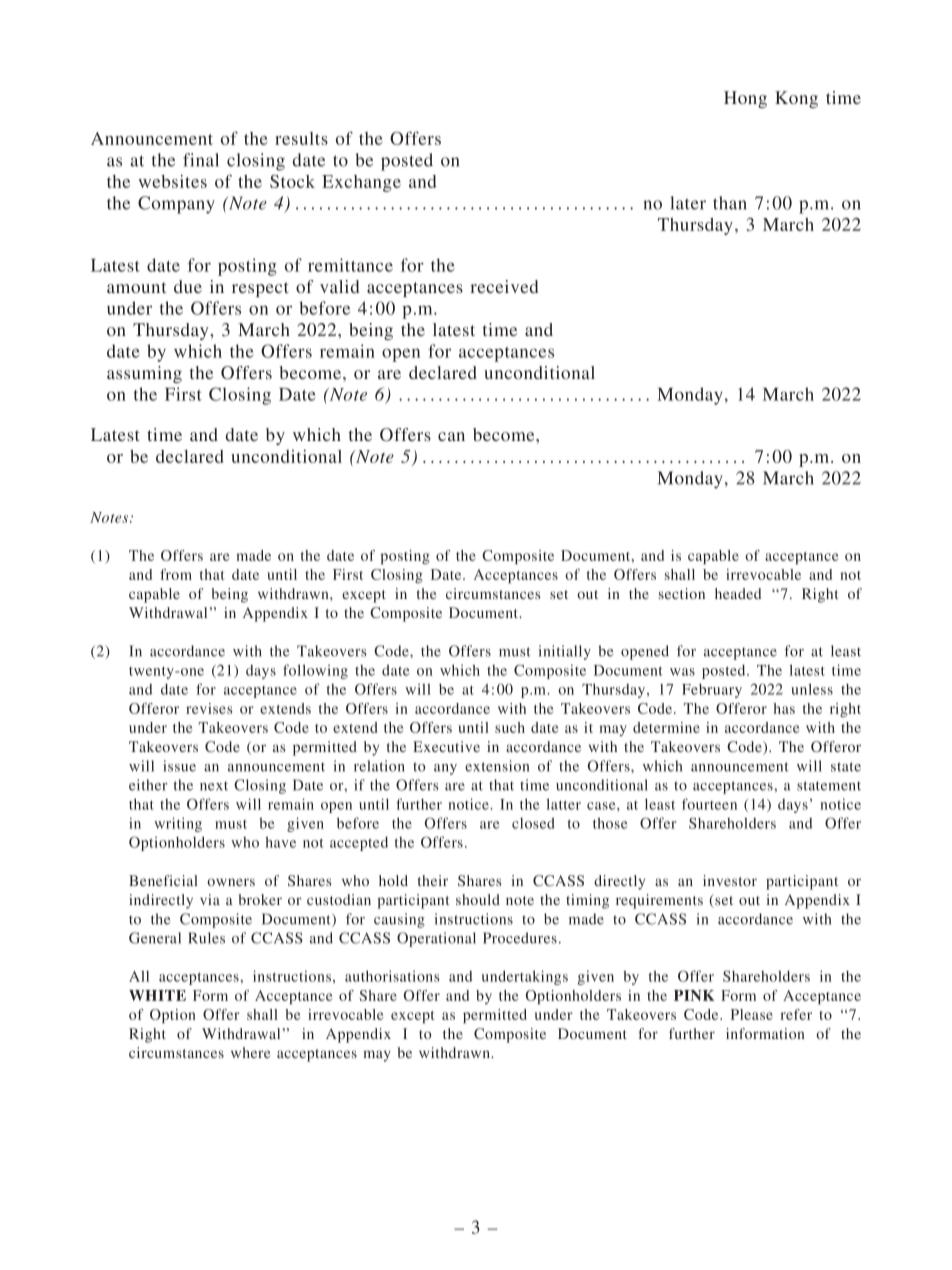 This document has height=1270, width=952. Describe the element at coordinates (451, 436) in the document. I see `can` at that location.
